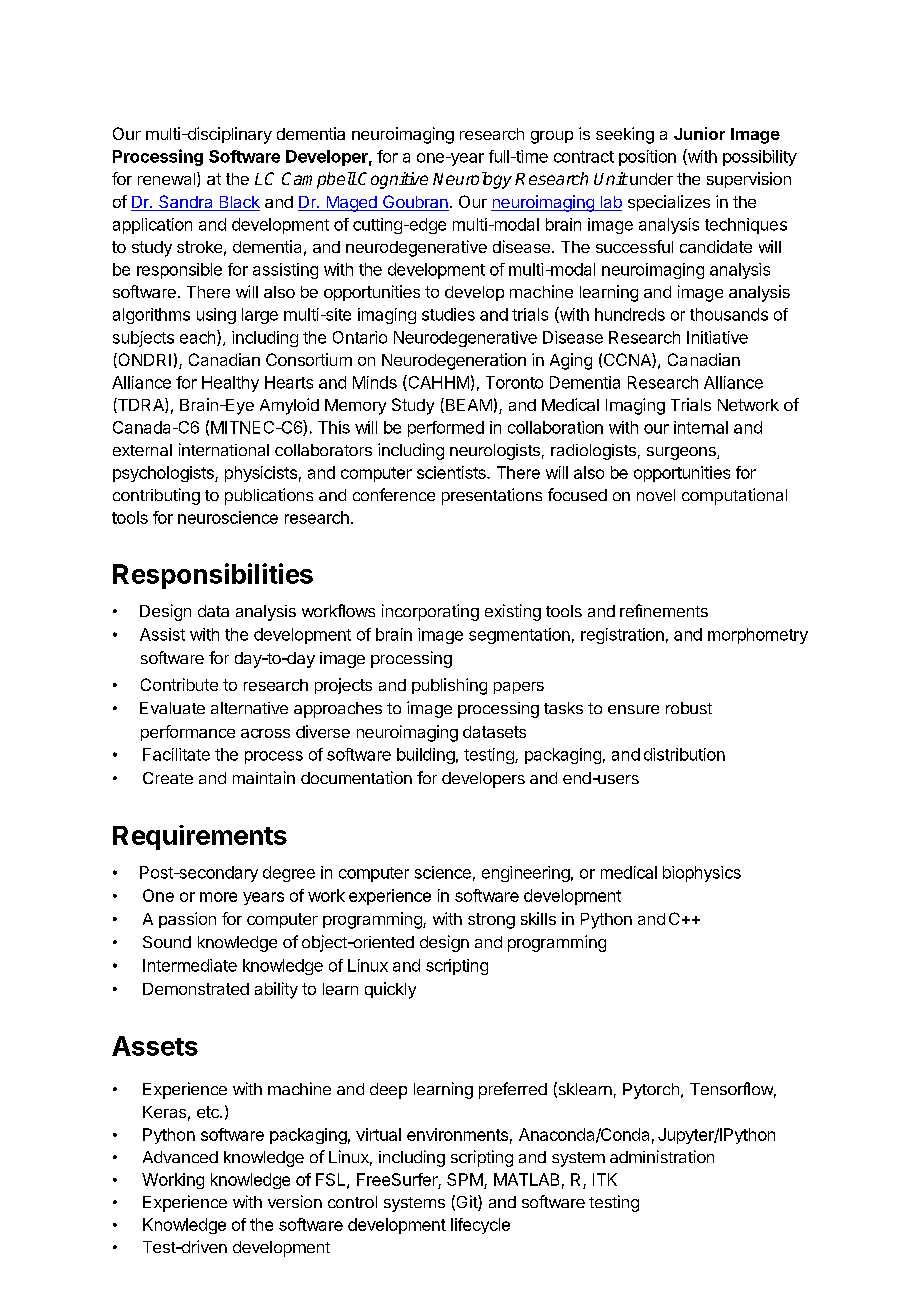 Image resolution: width=924 pixels, height=1308 pixels. Describe the element at coordinates (180, 1157) in the page. I see `Advanced` at that location.
